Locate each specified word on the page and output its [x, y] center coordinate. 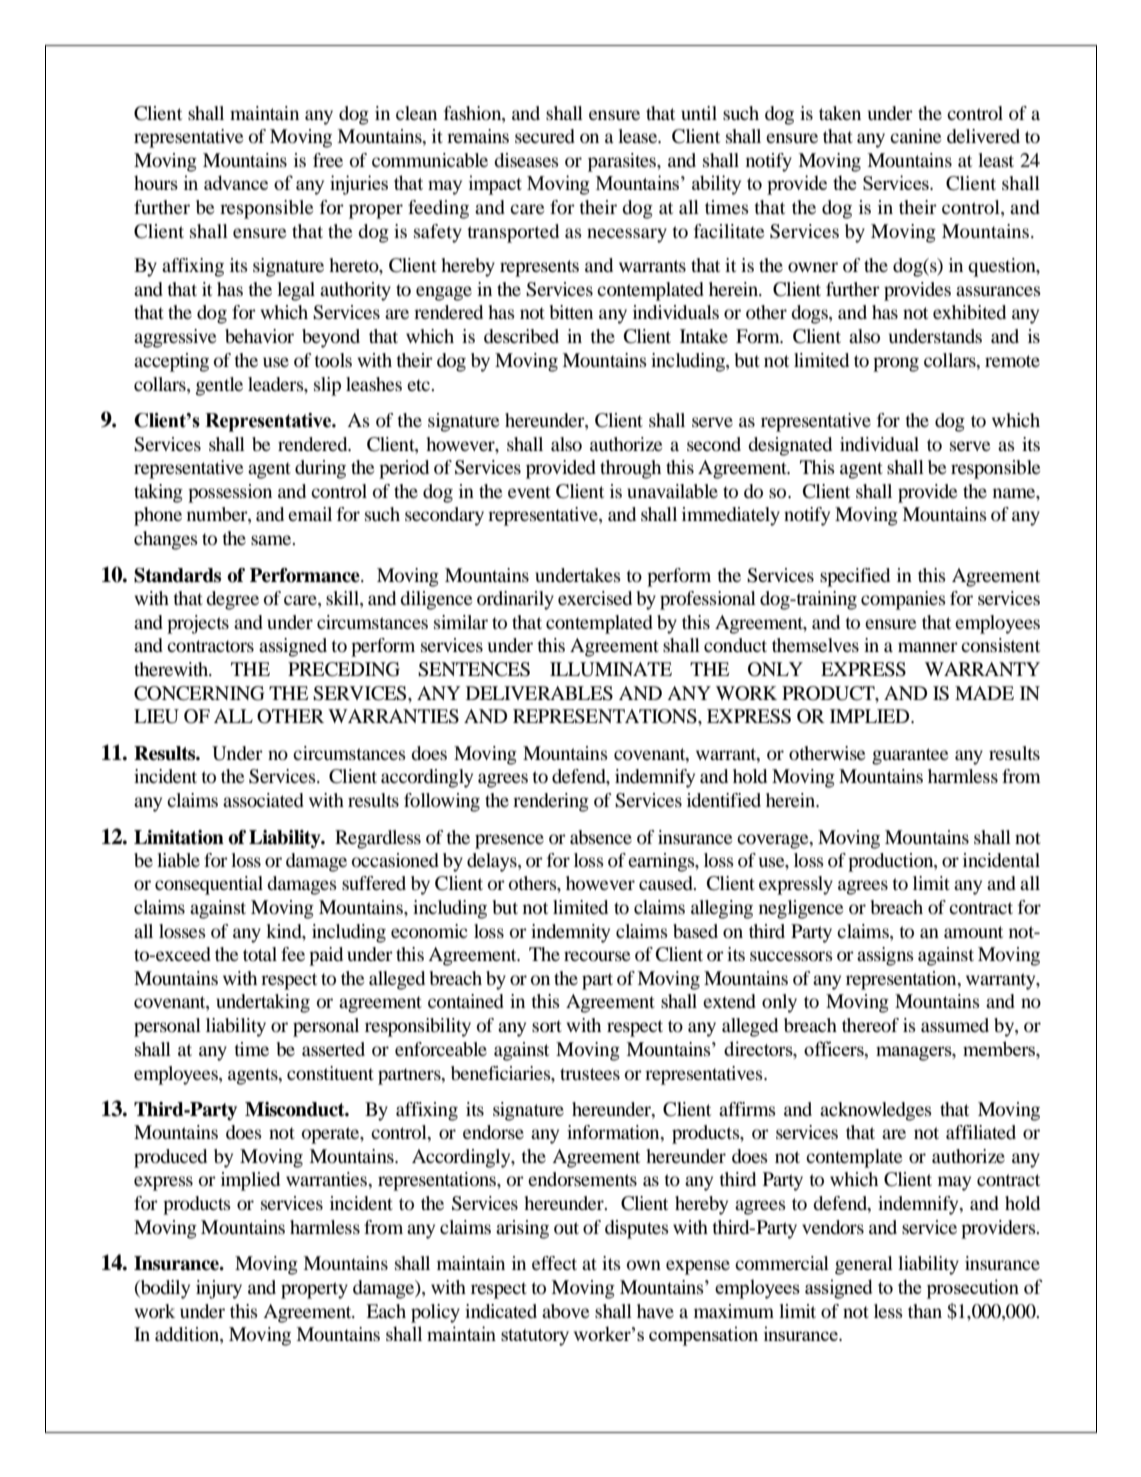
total [260, 954]
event [529, 492]
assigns [885, 956]
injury [219, 1289]
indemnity [570, 933]
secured [545, 136]
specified [855, 577]
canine [915, 136]
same [272, 540]
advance [236, 182]
